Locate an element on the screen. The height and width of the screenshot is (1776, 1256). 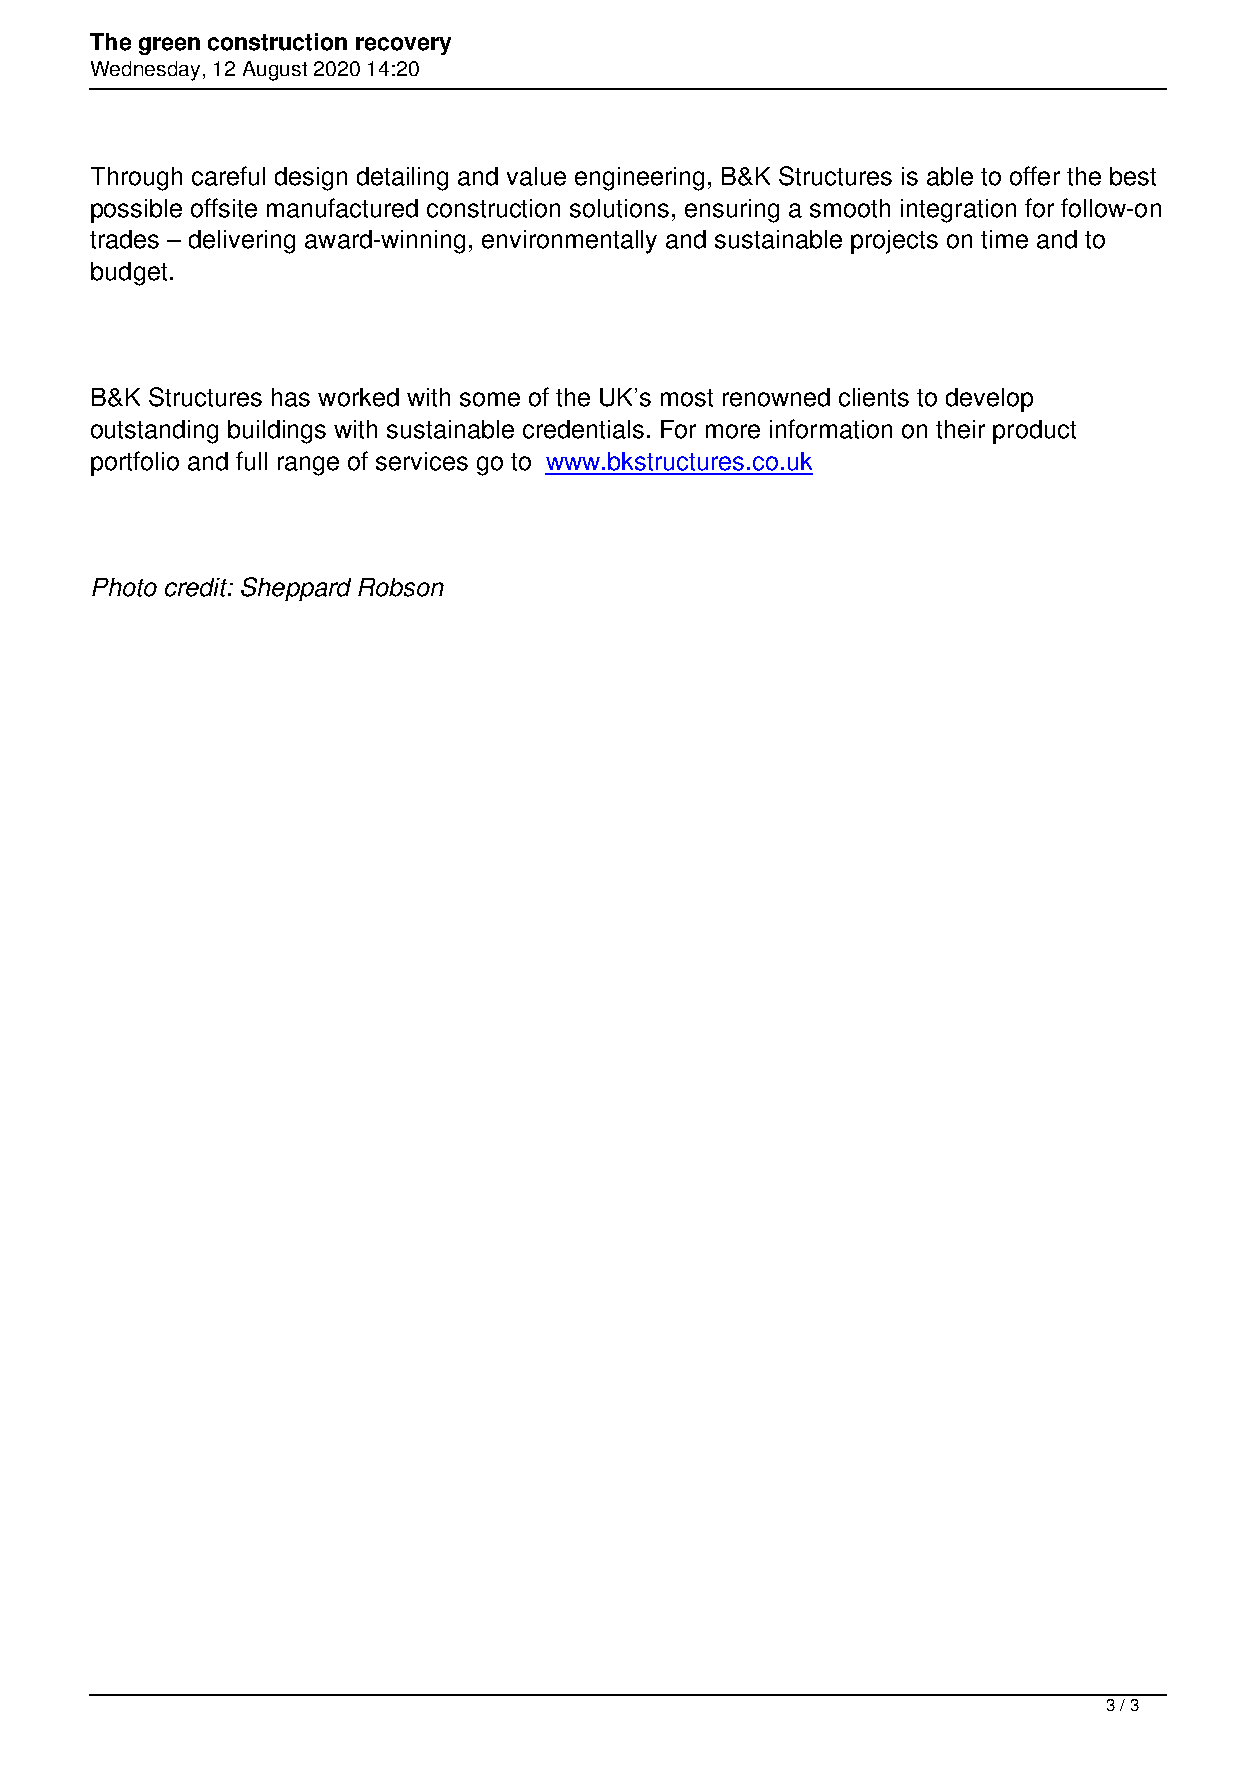
recovery is located at coordinates (403, 46).
